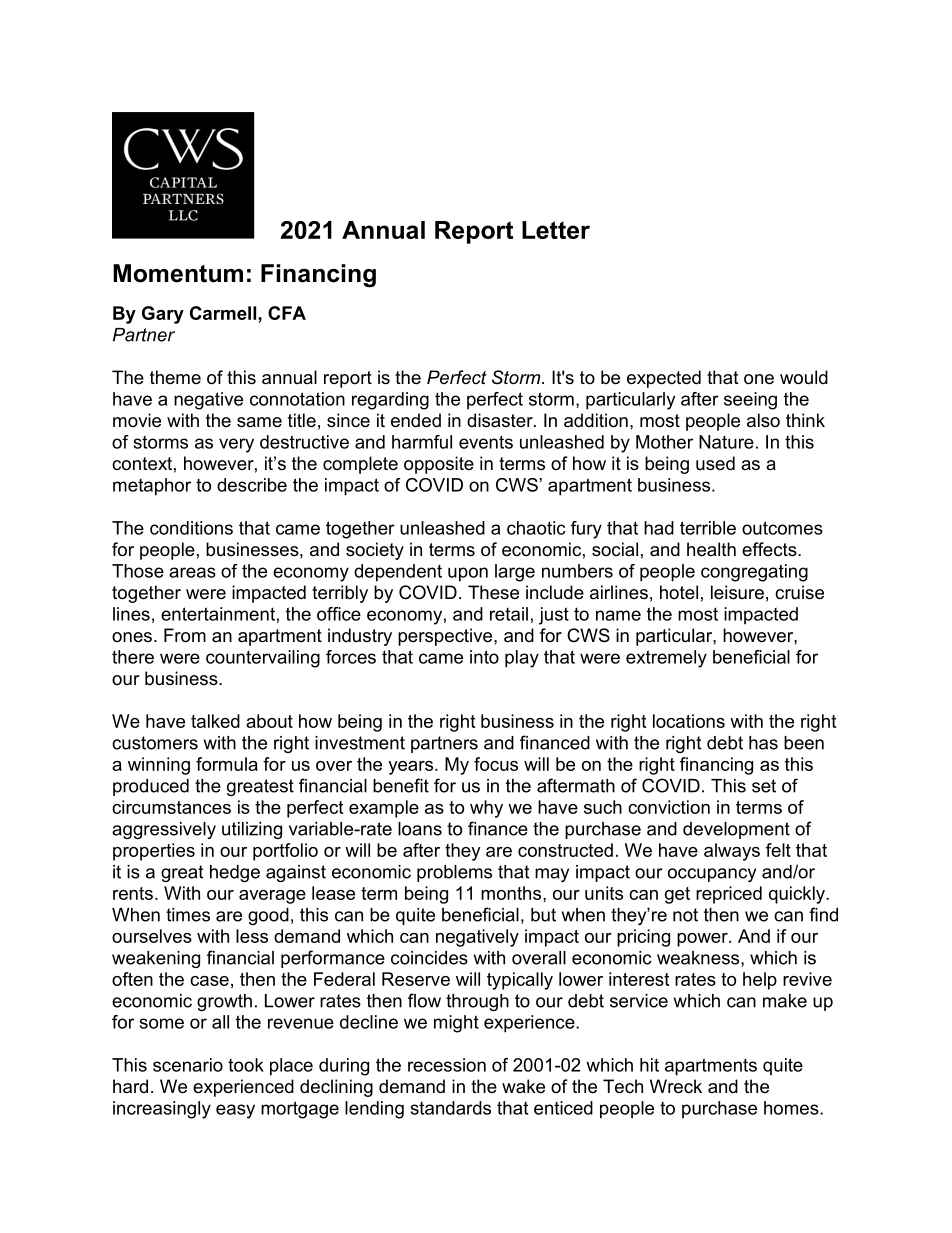  I want to click on Letter, so click(556, 230).
